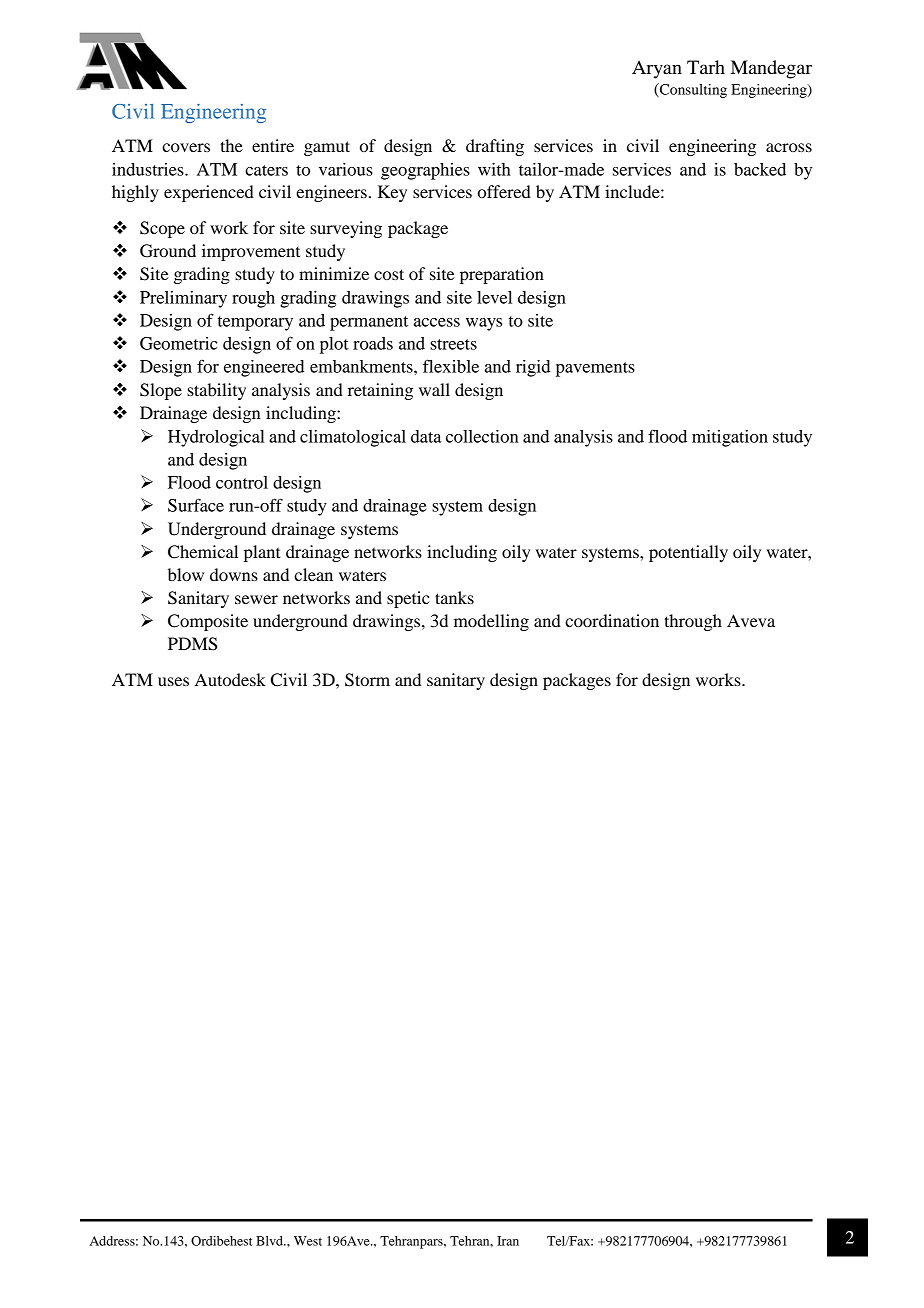 This screenshot has width=924, height=1308. What do you see at coordinates (688, 553) in the screenshot?
I see `potentially` at bounding box center [688, 553].
